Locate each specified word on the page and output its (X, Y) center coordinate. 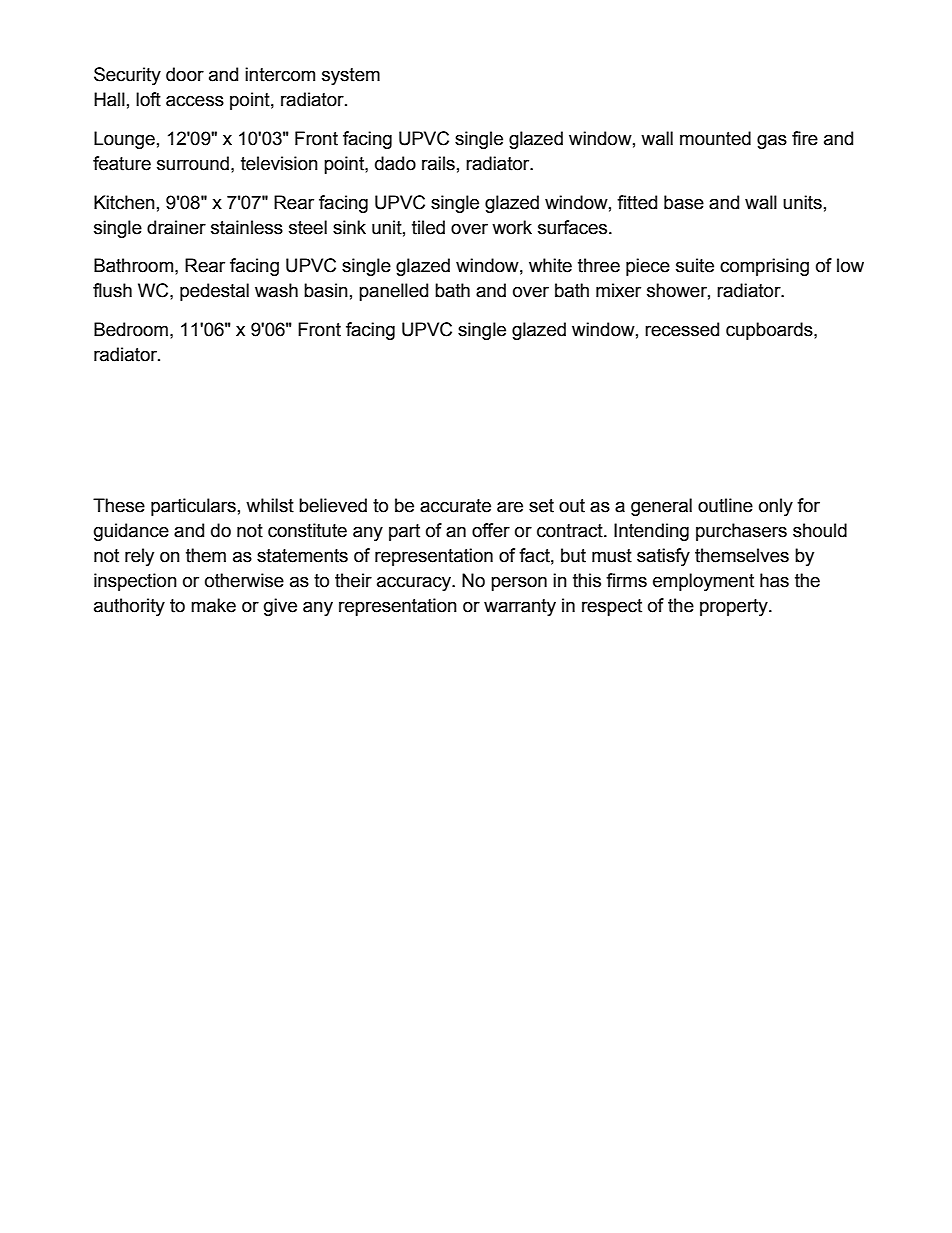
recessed (682, 329)
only (776, 507)
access (195, 101)
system (351, 76)
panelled (393, 292)
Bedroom (131, 329)
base (684, 202)
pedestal (214, 292)
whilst (270, 505)
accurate (455, 506)
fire (805, 138)
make (213, 605)
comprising (764, 267)
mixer (618, 290)
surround (193, 163)
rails (438, 163)
